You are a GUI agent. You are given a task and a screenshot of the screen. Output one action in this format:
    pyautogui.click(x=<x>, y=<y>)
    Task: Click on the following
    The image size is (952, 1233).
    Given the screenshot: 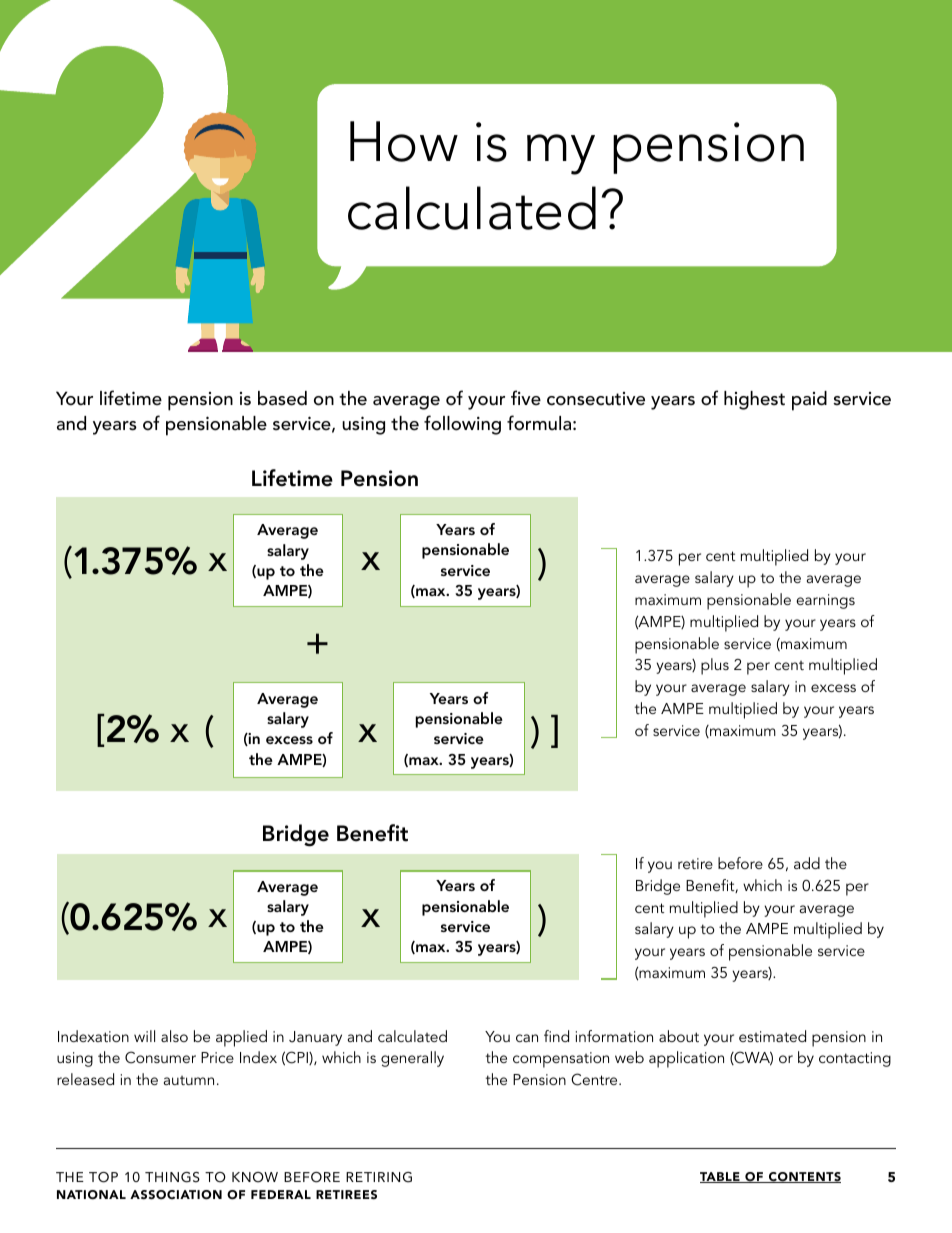 What is the action you would take?
    pyautogui.click(x=462, y=425)
